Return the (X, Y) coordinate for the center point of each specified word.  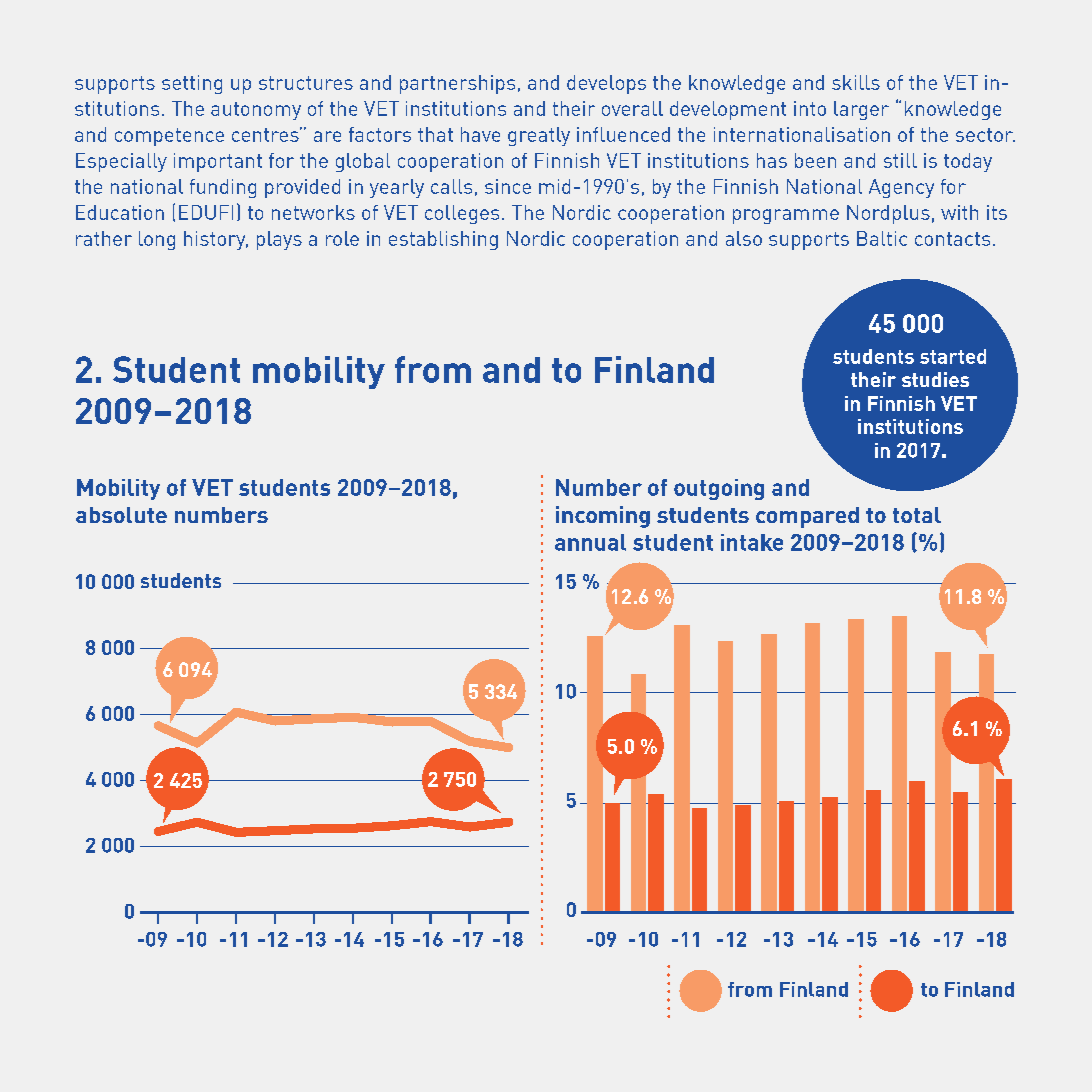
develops (606, 84)
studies (935, 379)
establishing (443, 240)
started (953, 356)
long (157, 240)
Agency (901, 188)
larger (861, 110)
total (917, 515)
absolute (121, 515)
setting (192, 84)
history (216, 240)
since (508, 186)
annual (590, 542)
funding (223, 188)
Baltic (882, 238)
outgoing (719, 489)
